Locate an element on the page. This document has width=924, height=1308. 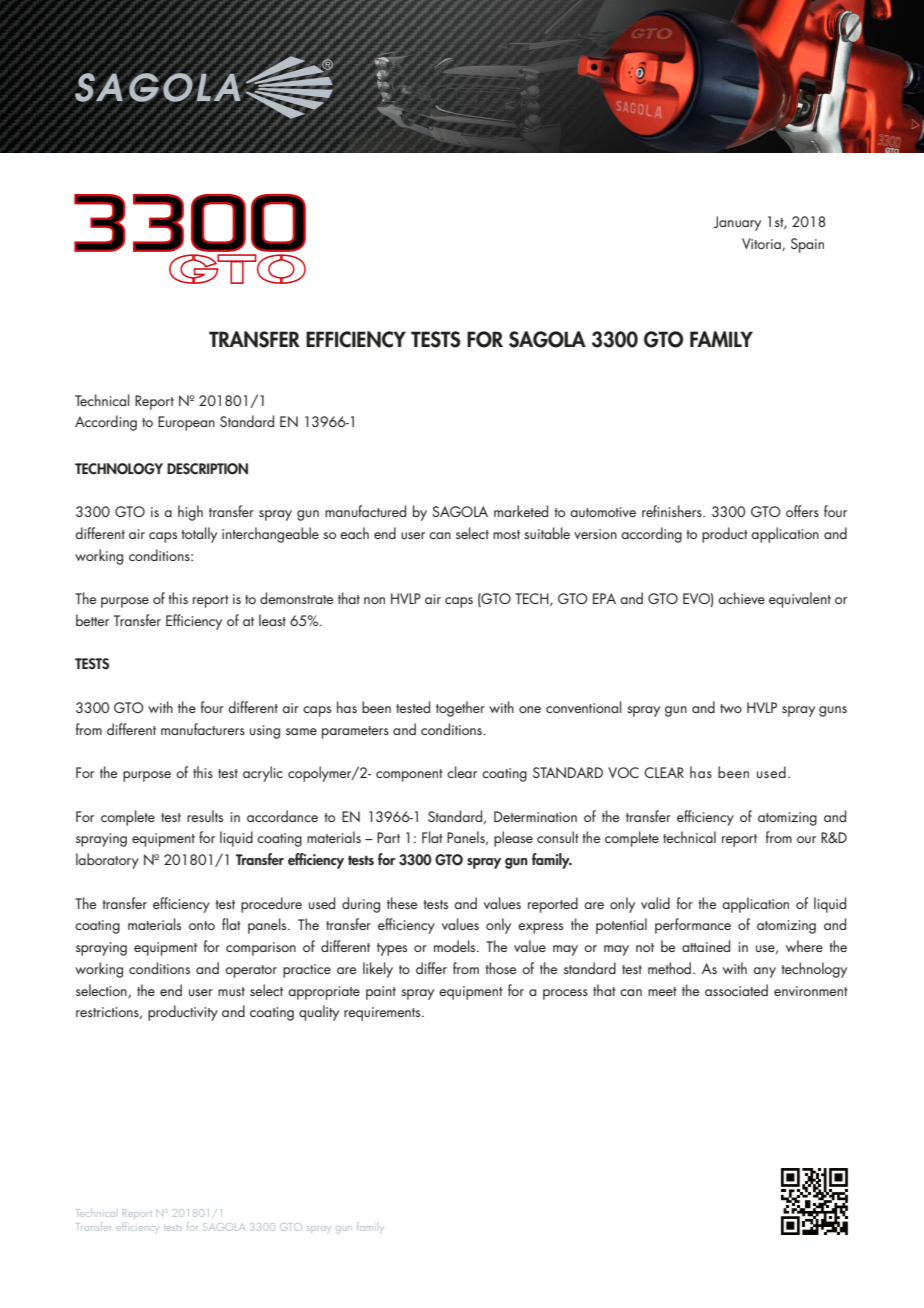
associated is located at coordinates (736, 990).
